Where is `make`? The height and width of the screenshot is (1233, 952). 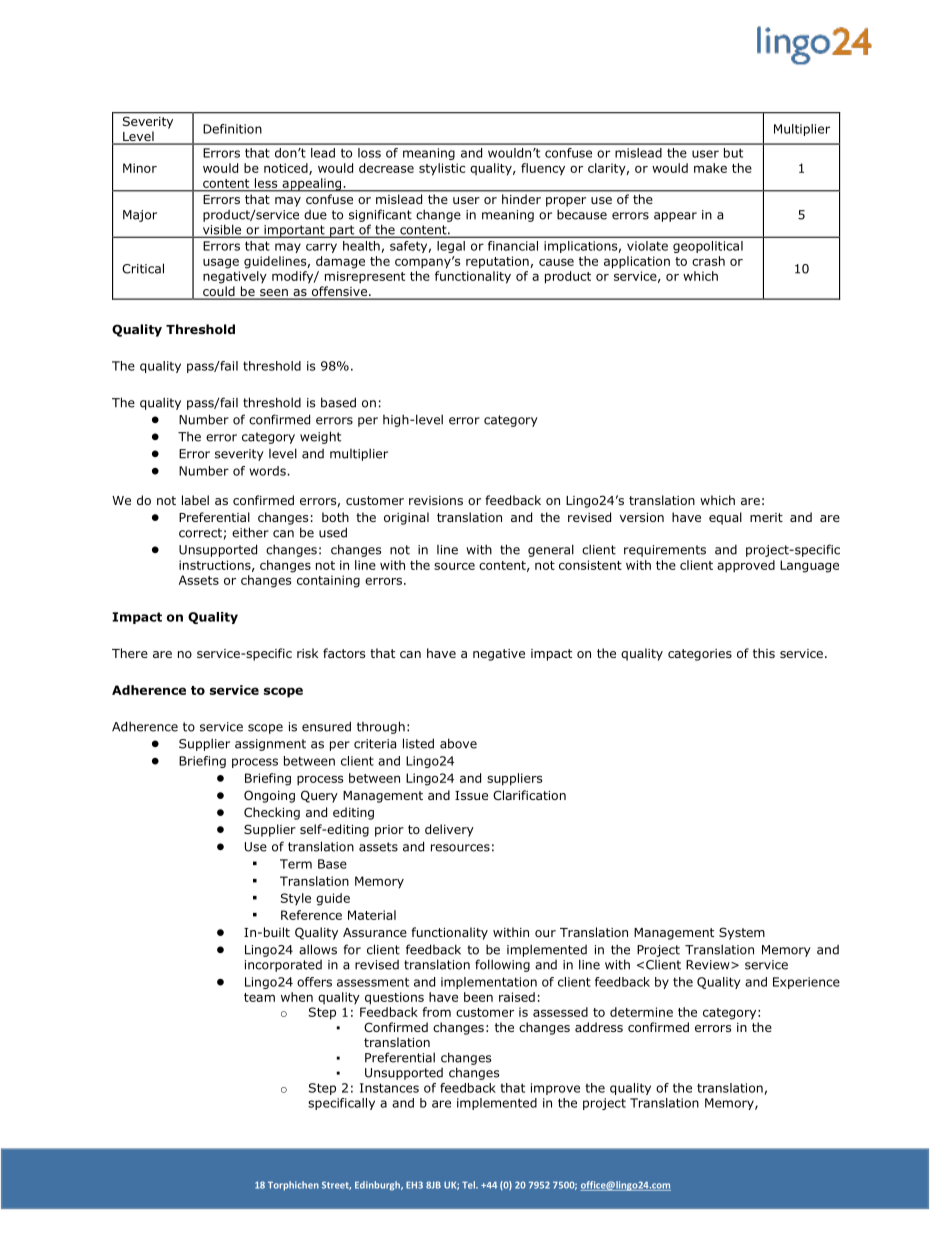
make is located at coordinates (710, 168).
